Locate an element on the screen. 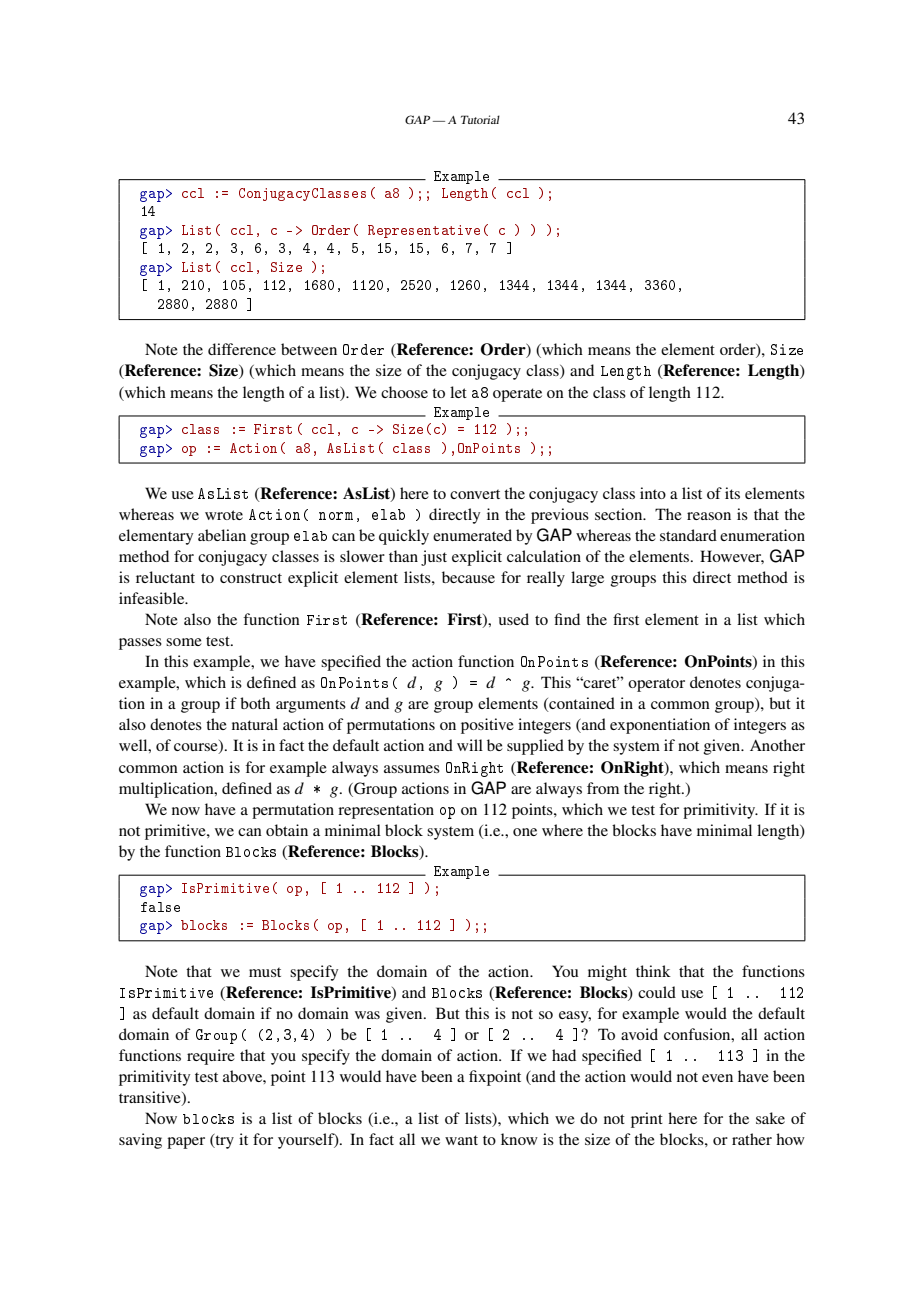 The width and height of the screenshot is (924, 1308). operator is located at coordinates (656, 685).
